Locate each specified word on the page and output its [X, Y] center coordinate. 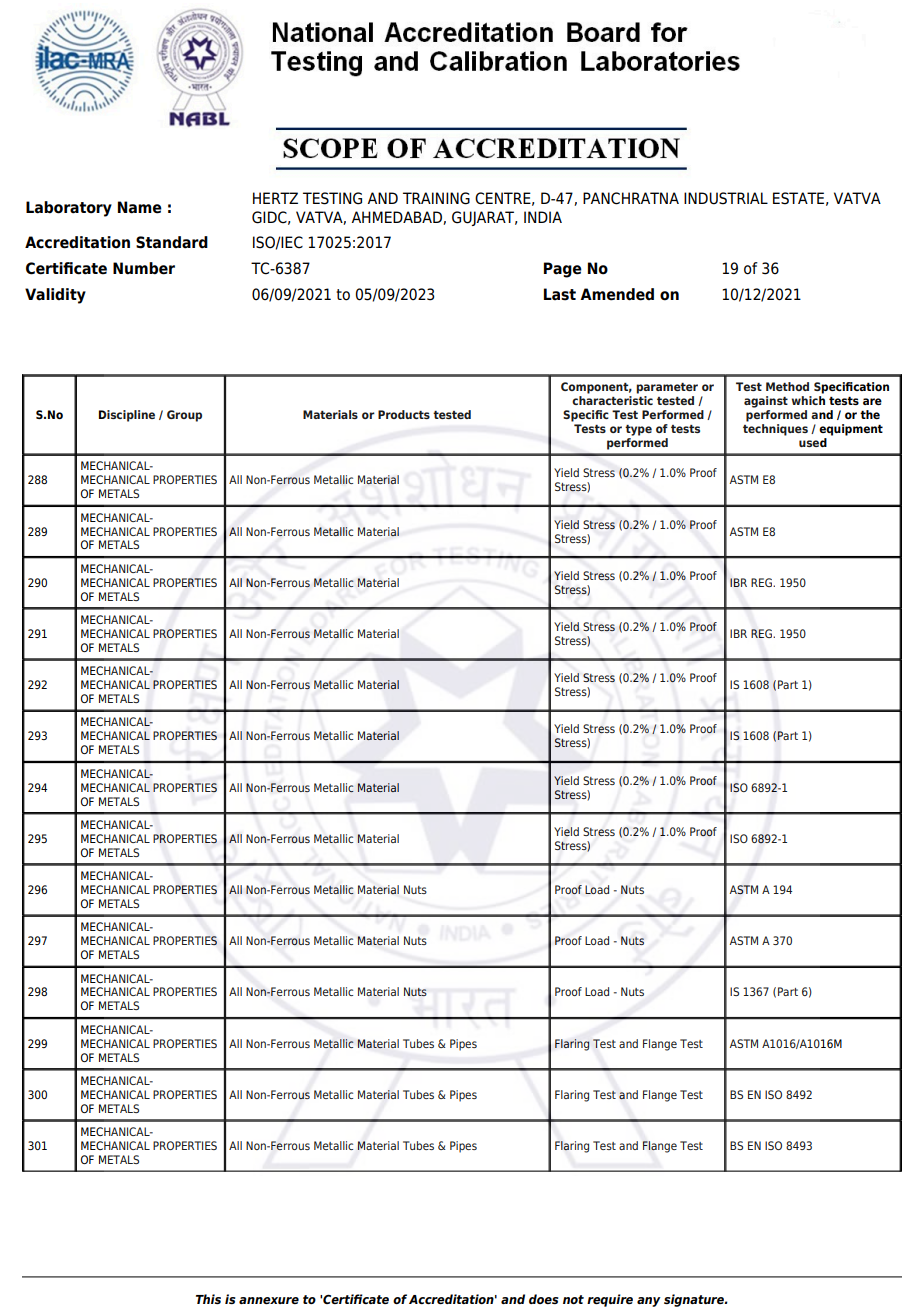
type [638, 430]
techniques [775, 430]
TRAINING [436, 198]
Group [184, 416]
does [543, 1299]
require [610, 1300]
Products [404, 414]
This [208, 1299]
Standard [172, 242]
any [648, 1302]
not [573, 1299]
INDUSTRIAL [726, 198]
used [813, 442]
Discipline [127, 416]
